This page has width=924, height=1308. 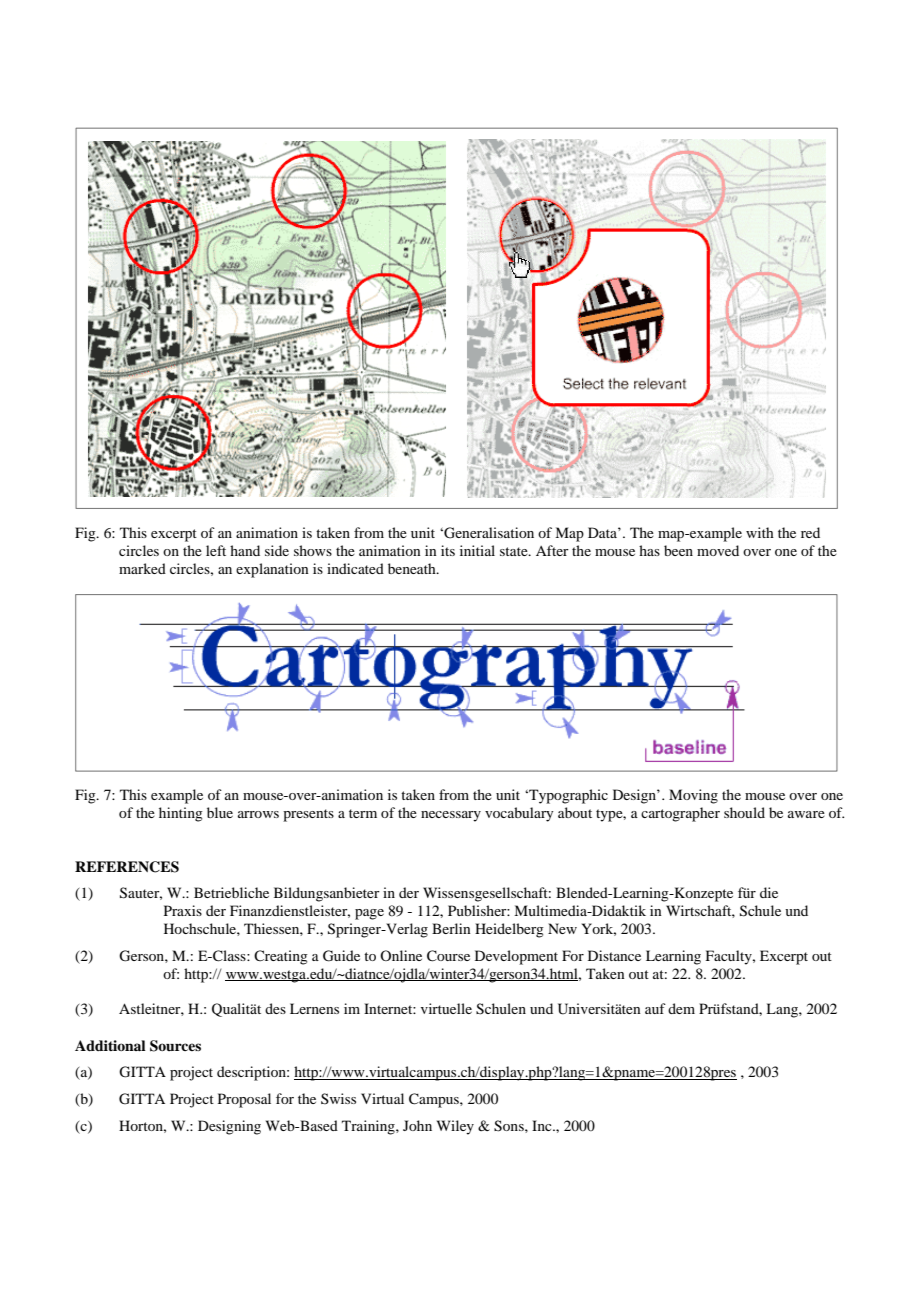 I want to click on Sources, so click(x=175, y=1046).
